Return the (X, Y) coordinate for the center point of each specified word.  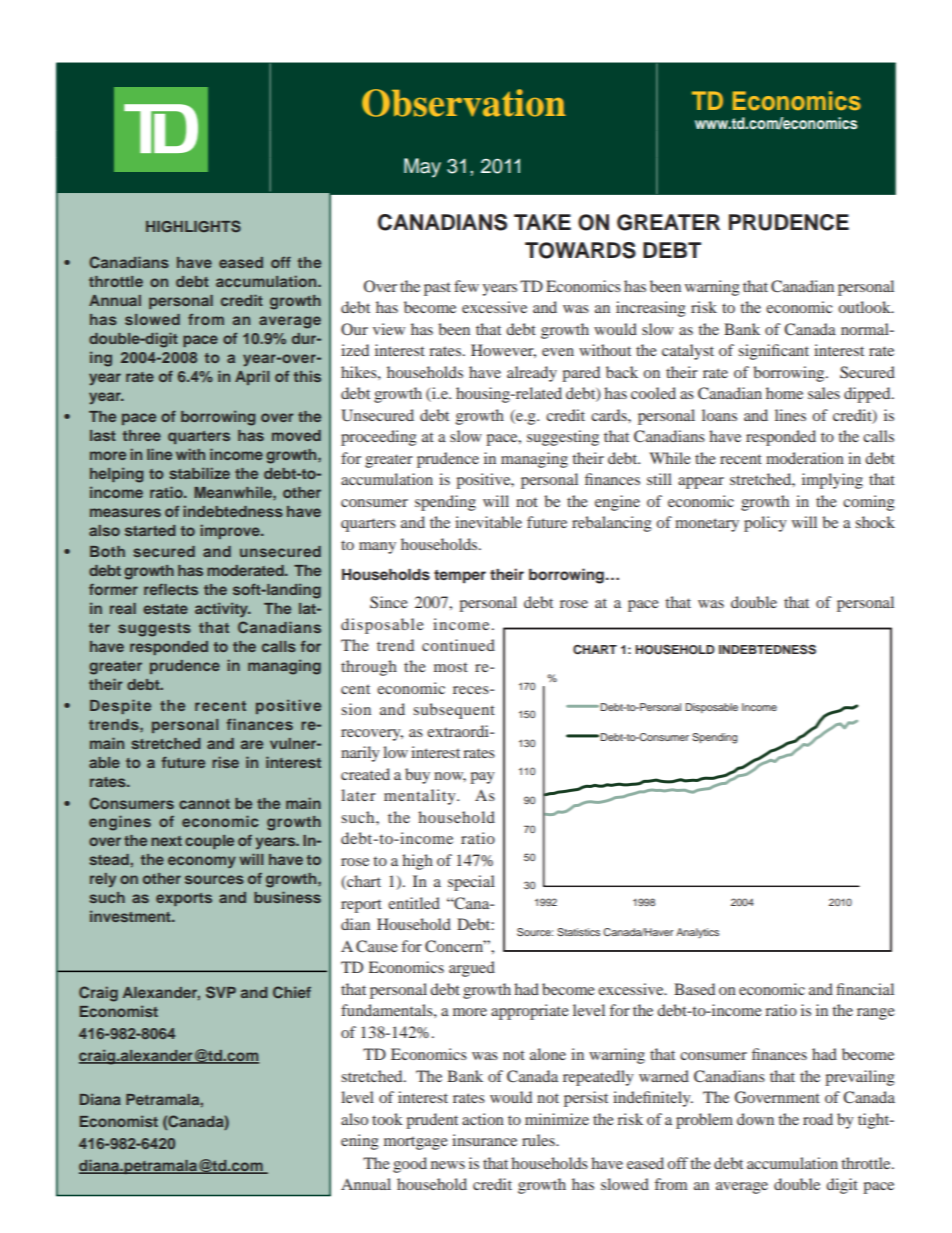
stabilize (199, 473)
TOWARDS (580, 250)
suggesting (563, 438)
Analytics (697, 933)
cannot (204, 804)
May (422, 168)
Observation (464, 103)
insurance (484, 1140)
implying (832, 481)
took (387, 1119)
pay (482, 778)
